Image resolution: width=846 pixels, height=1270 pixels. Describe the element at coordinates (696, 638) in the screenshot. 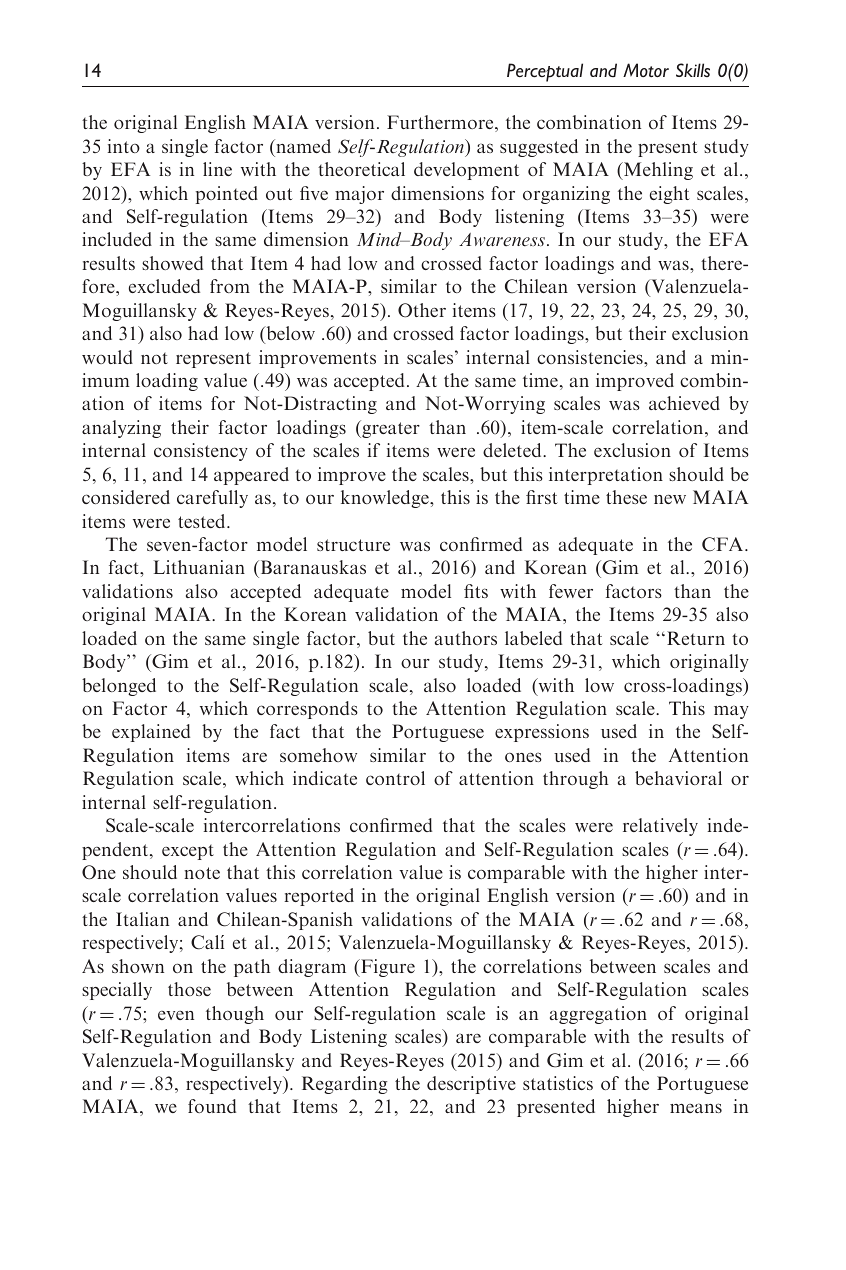

I see `Return` at that location.
